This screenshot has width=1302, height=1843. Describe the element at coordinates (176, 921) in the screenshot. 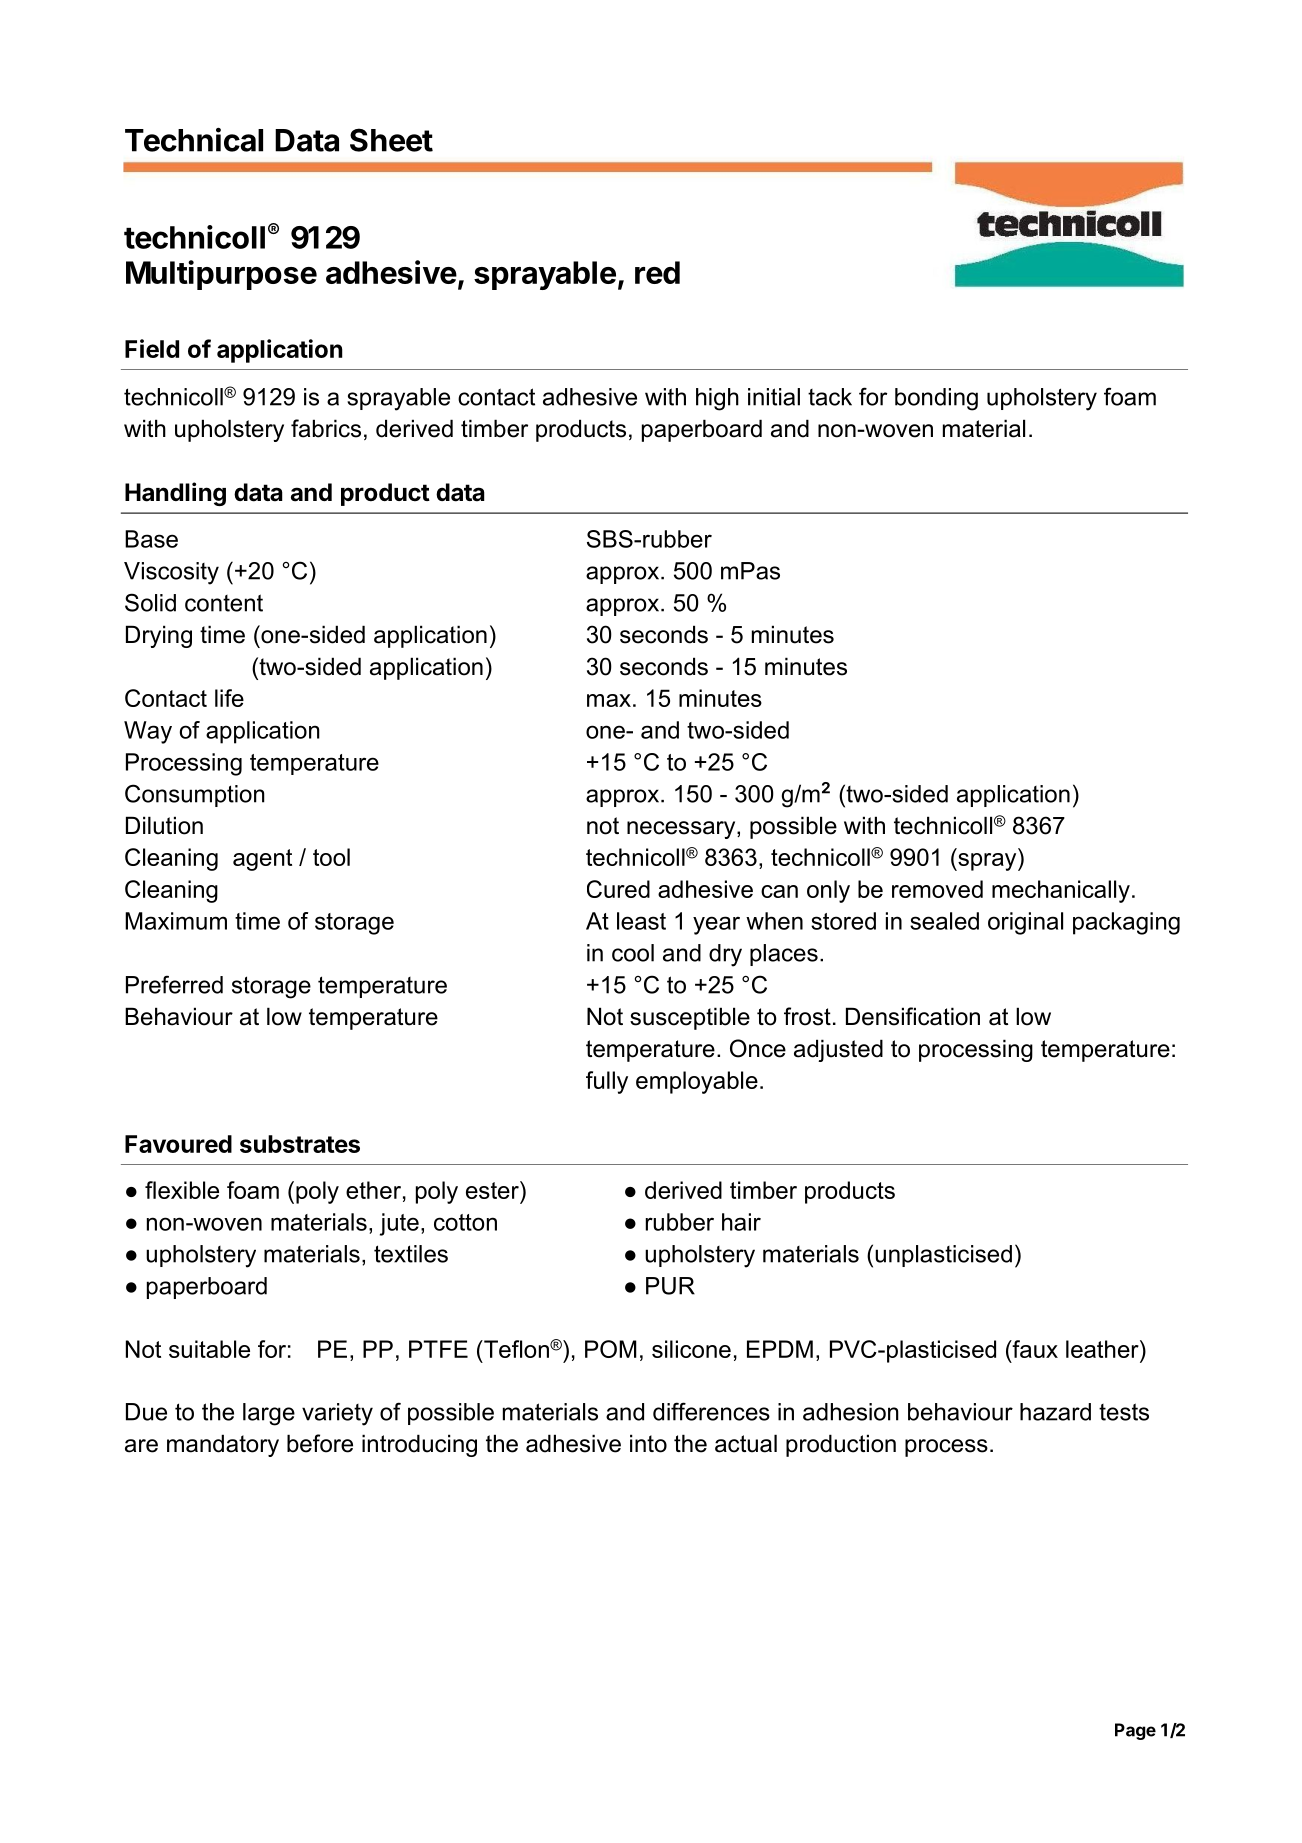

I see `Maximum` at that location.
